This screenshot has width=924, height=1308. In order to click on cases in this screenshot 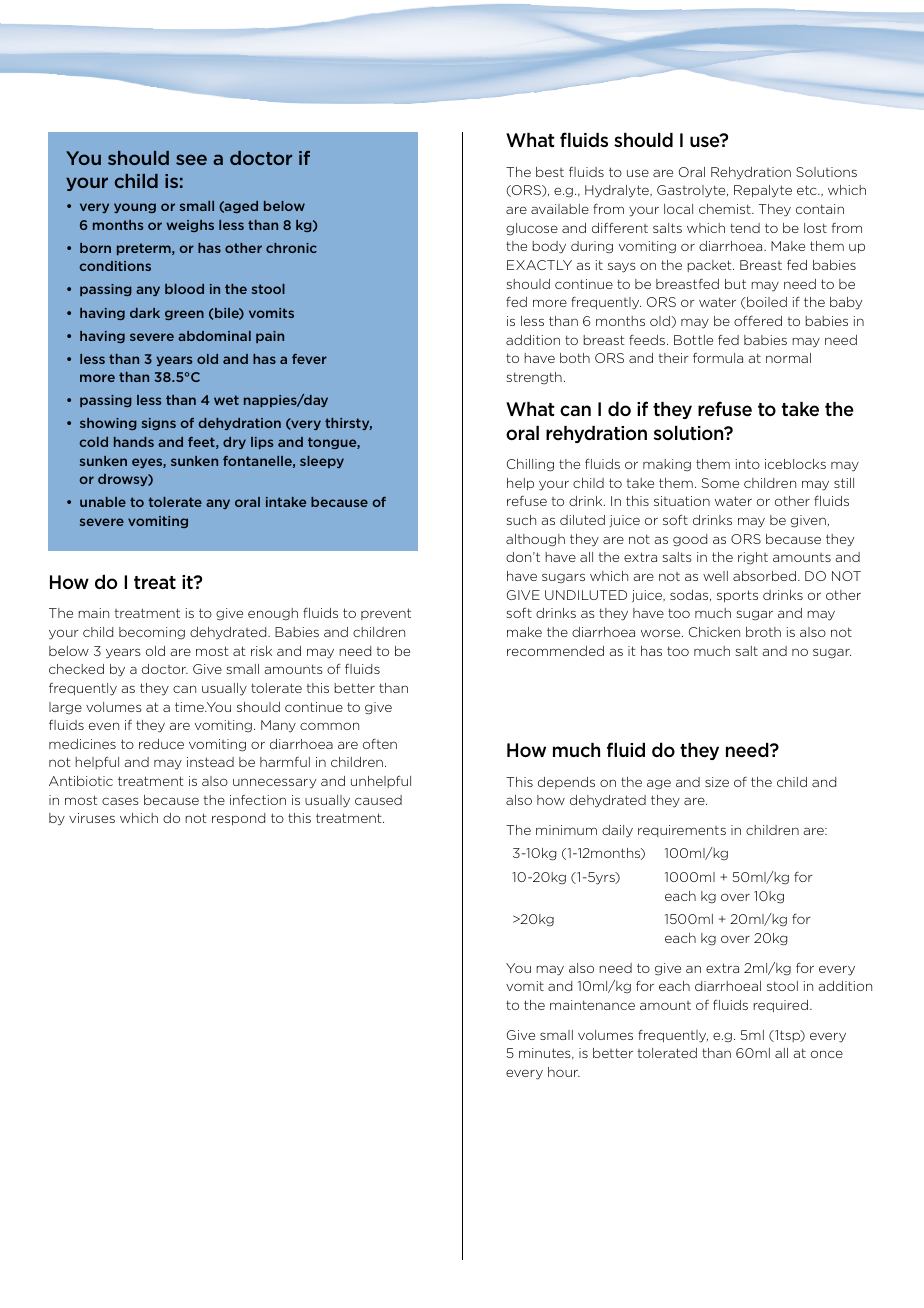, I will do `click(120, 801)`.
